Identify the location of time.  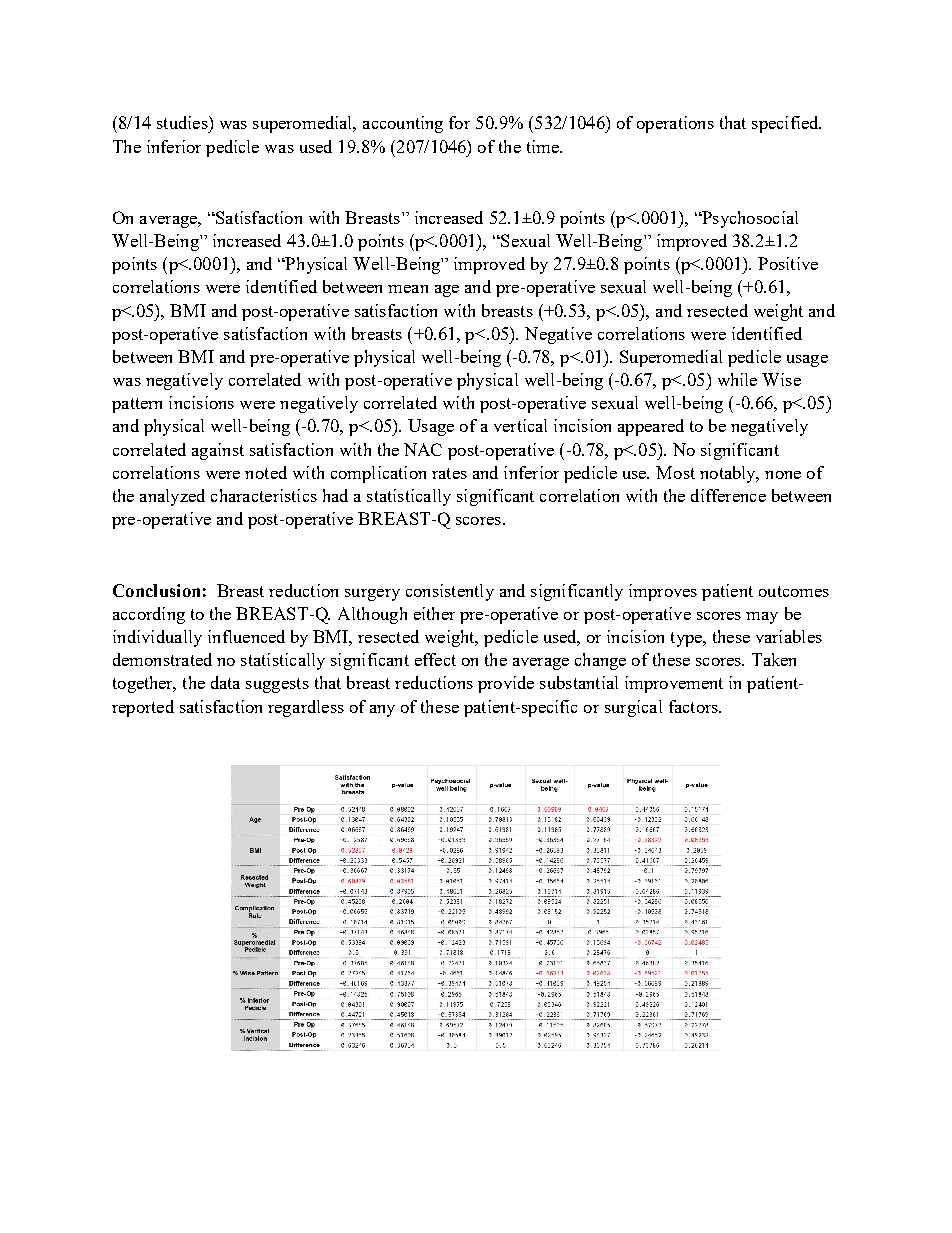
(544, 146).
